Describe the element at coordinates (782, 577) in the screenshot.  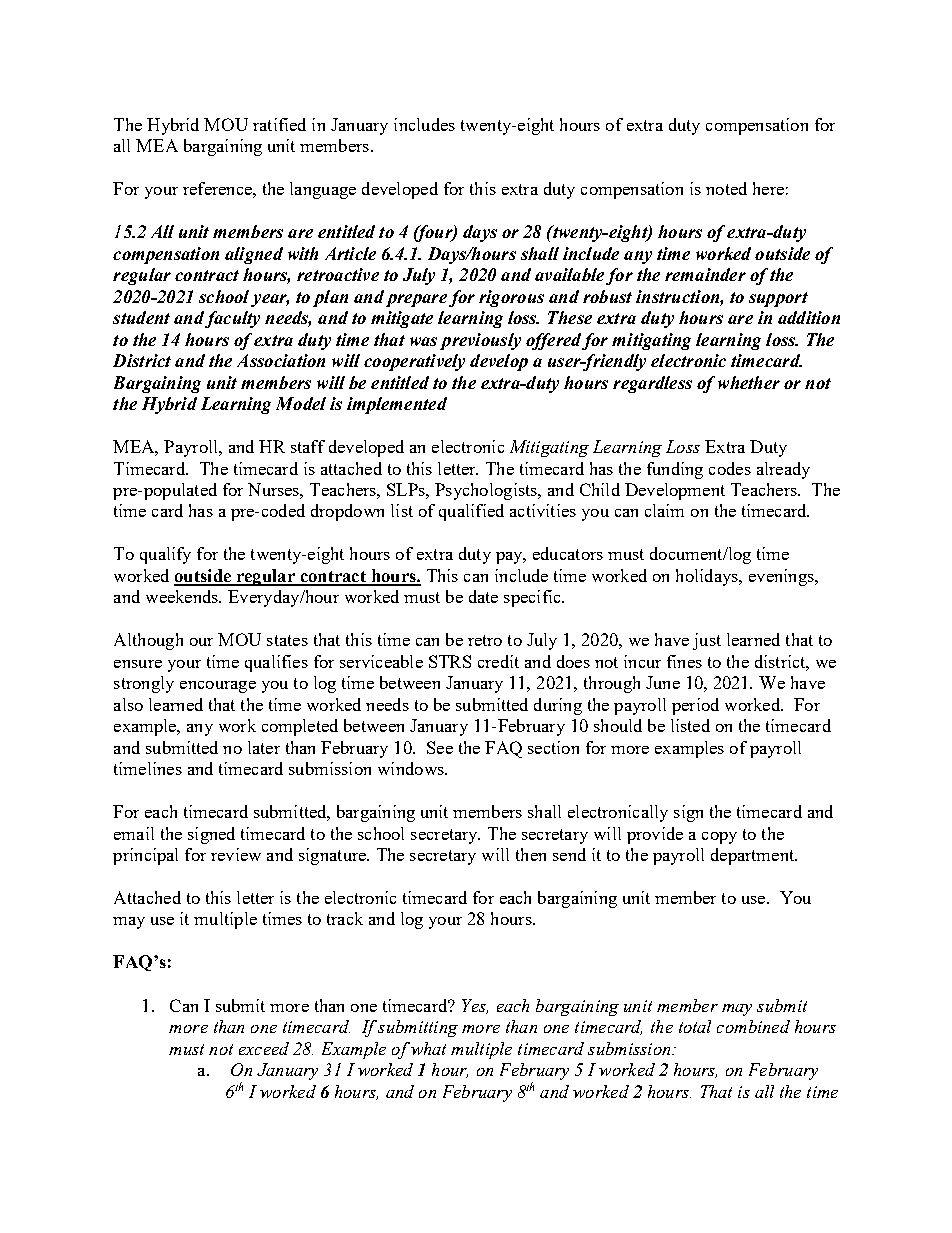
I see `evenings` at that location.
